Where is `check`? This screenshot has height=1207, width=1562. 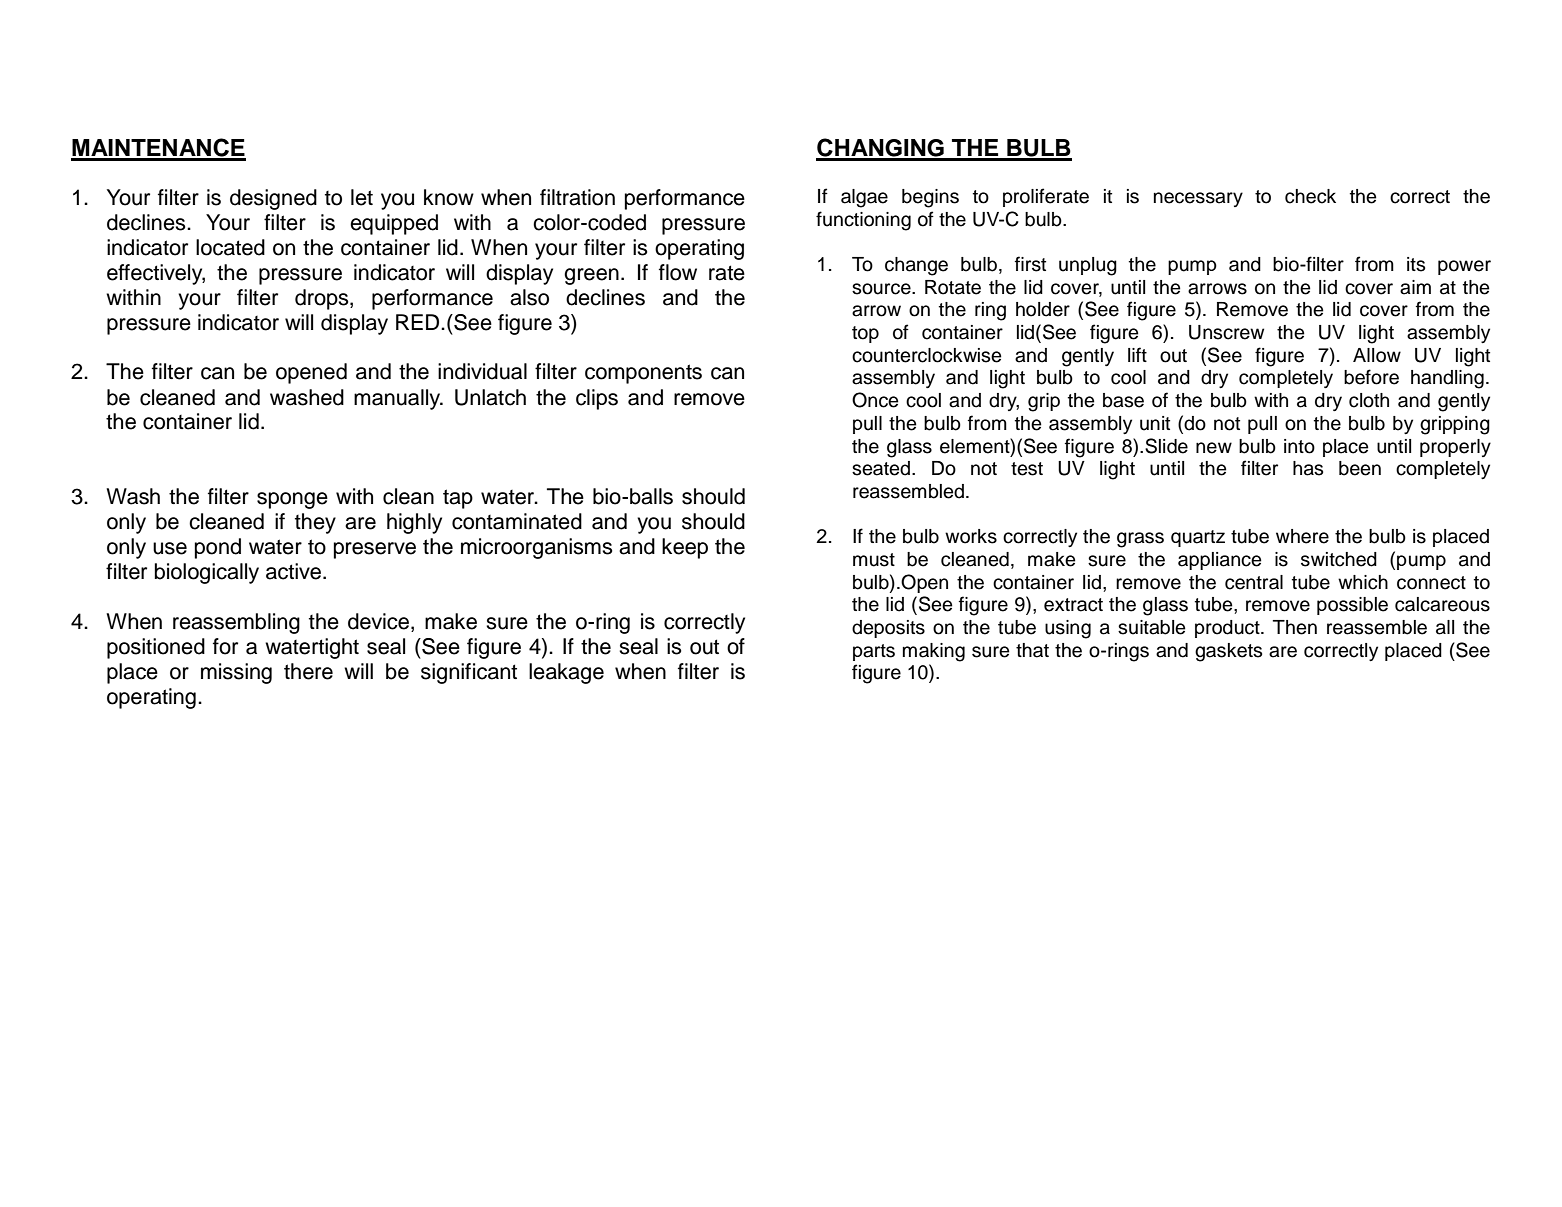 check is located at coordinates (1310, 196).
